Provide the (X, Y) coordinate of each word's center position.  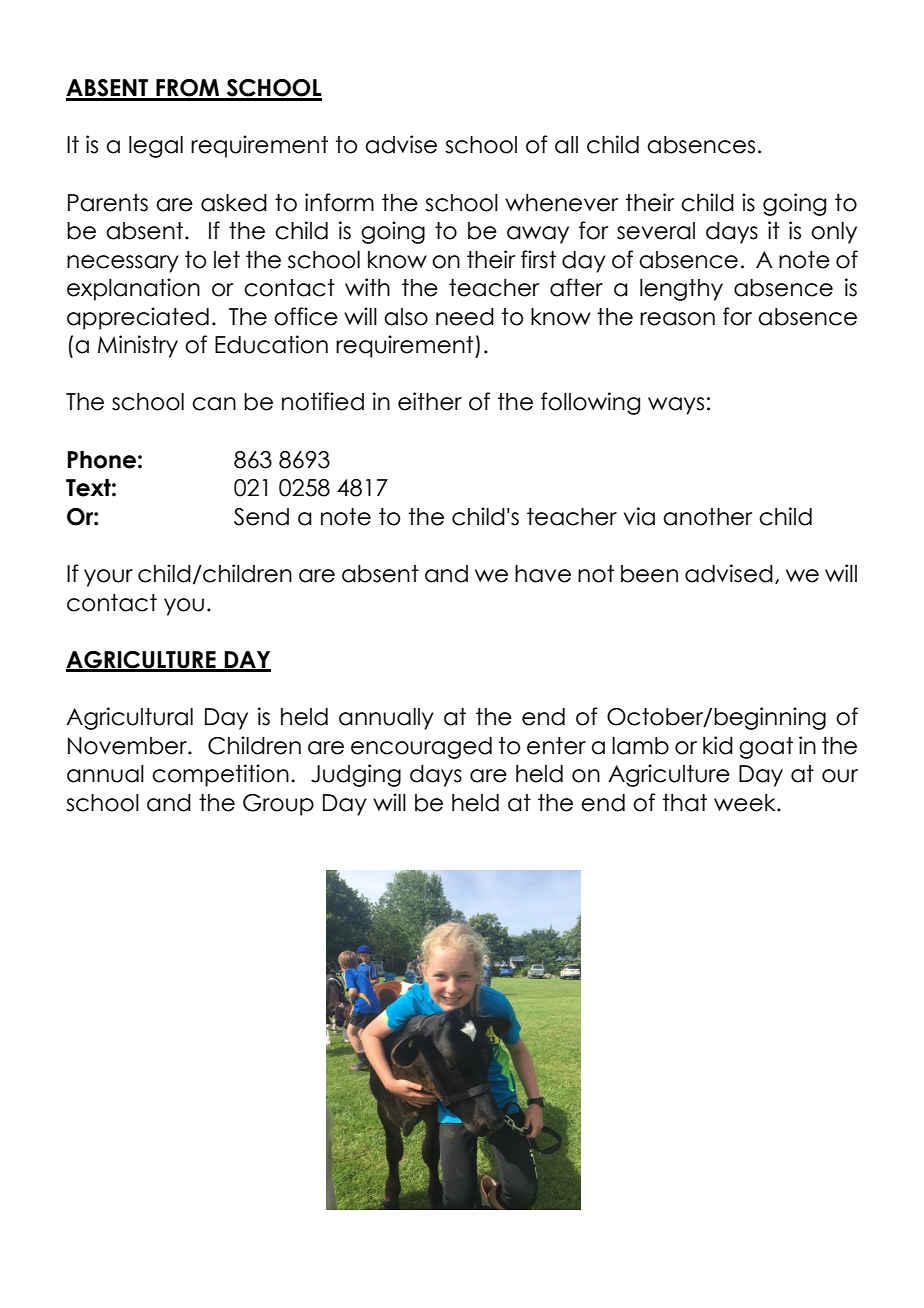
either (430, 401)
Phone (101, 460)
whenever (562, 203)
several (656, 231)
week (746, 803)
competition (220, 775)
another (708, 517)
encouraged (421, 748)
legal (156, 147)
